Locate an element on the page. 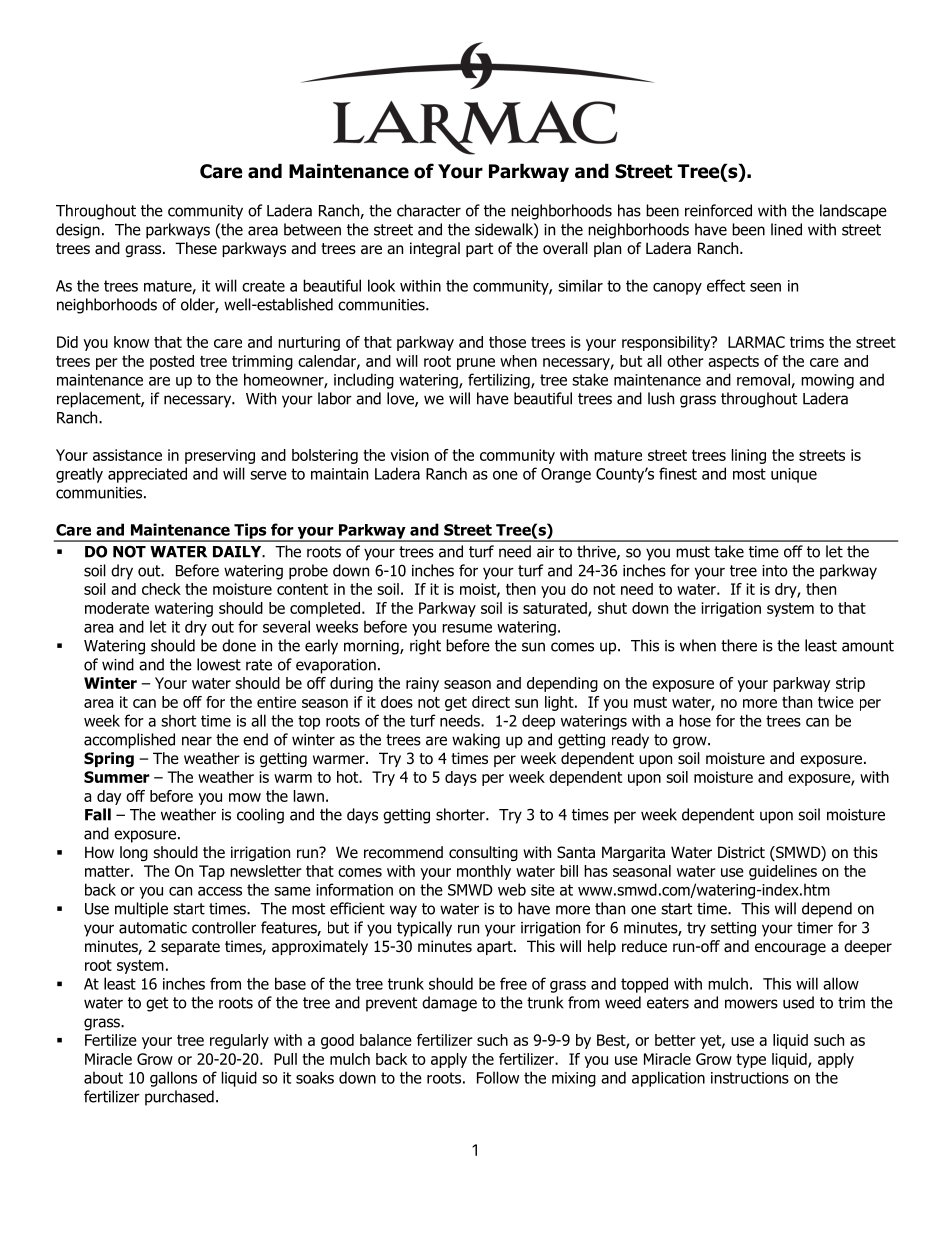  integral is located at coordinates (435, 249).
